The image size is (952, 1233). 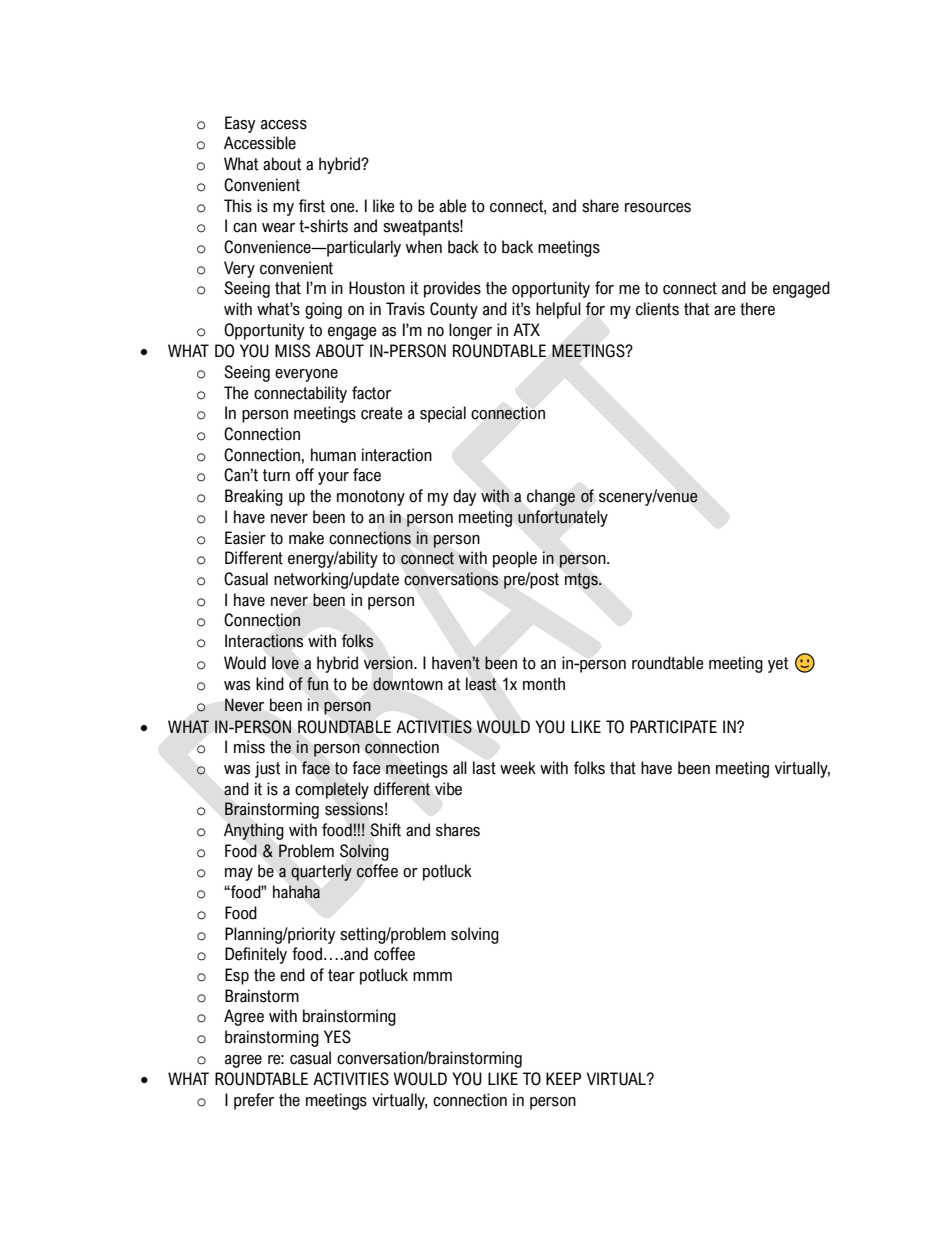 What do you see at coordinates (424, 247) in the screenshot?
I see `when` at bounding box center [424, 247].
